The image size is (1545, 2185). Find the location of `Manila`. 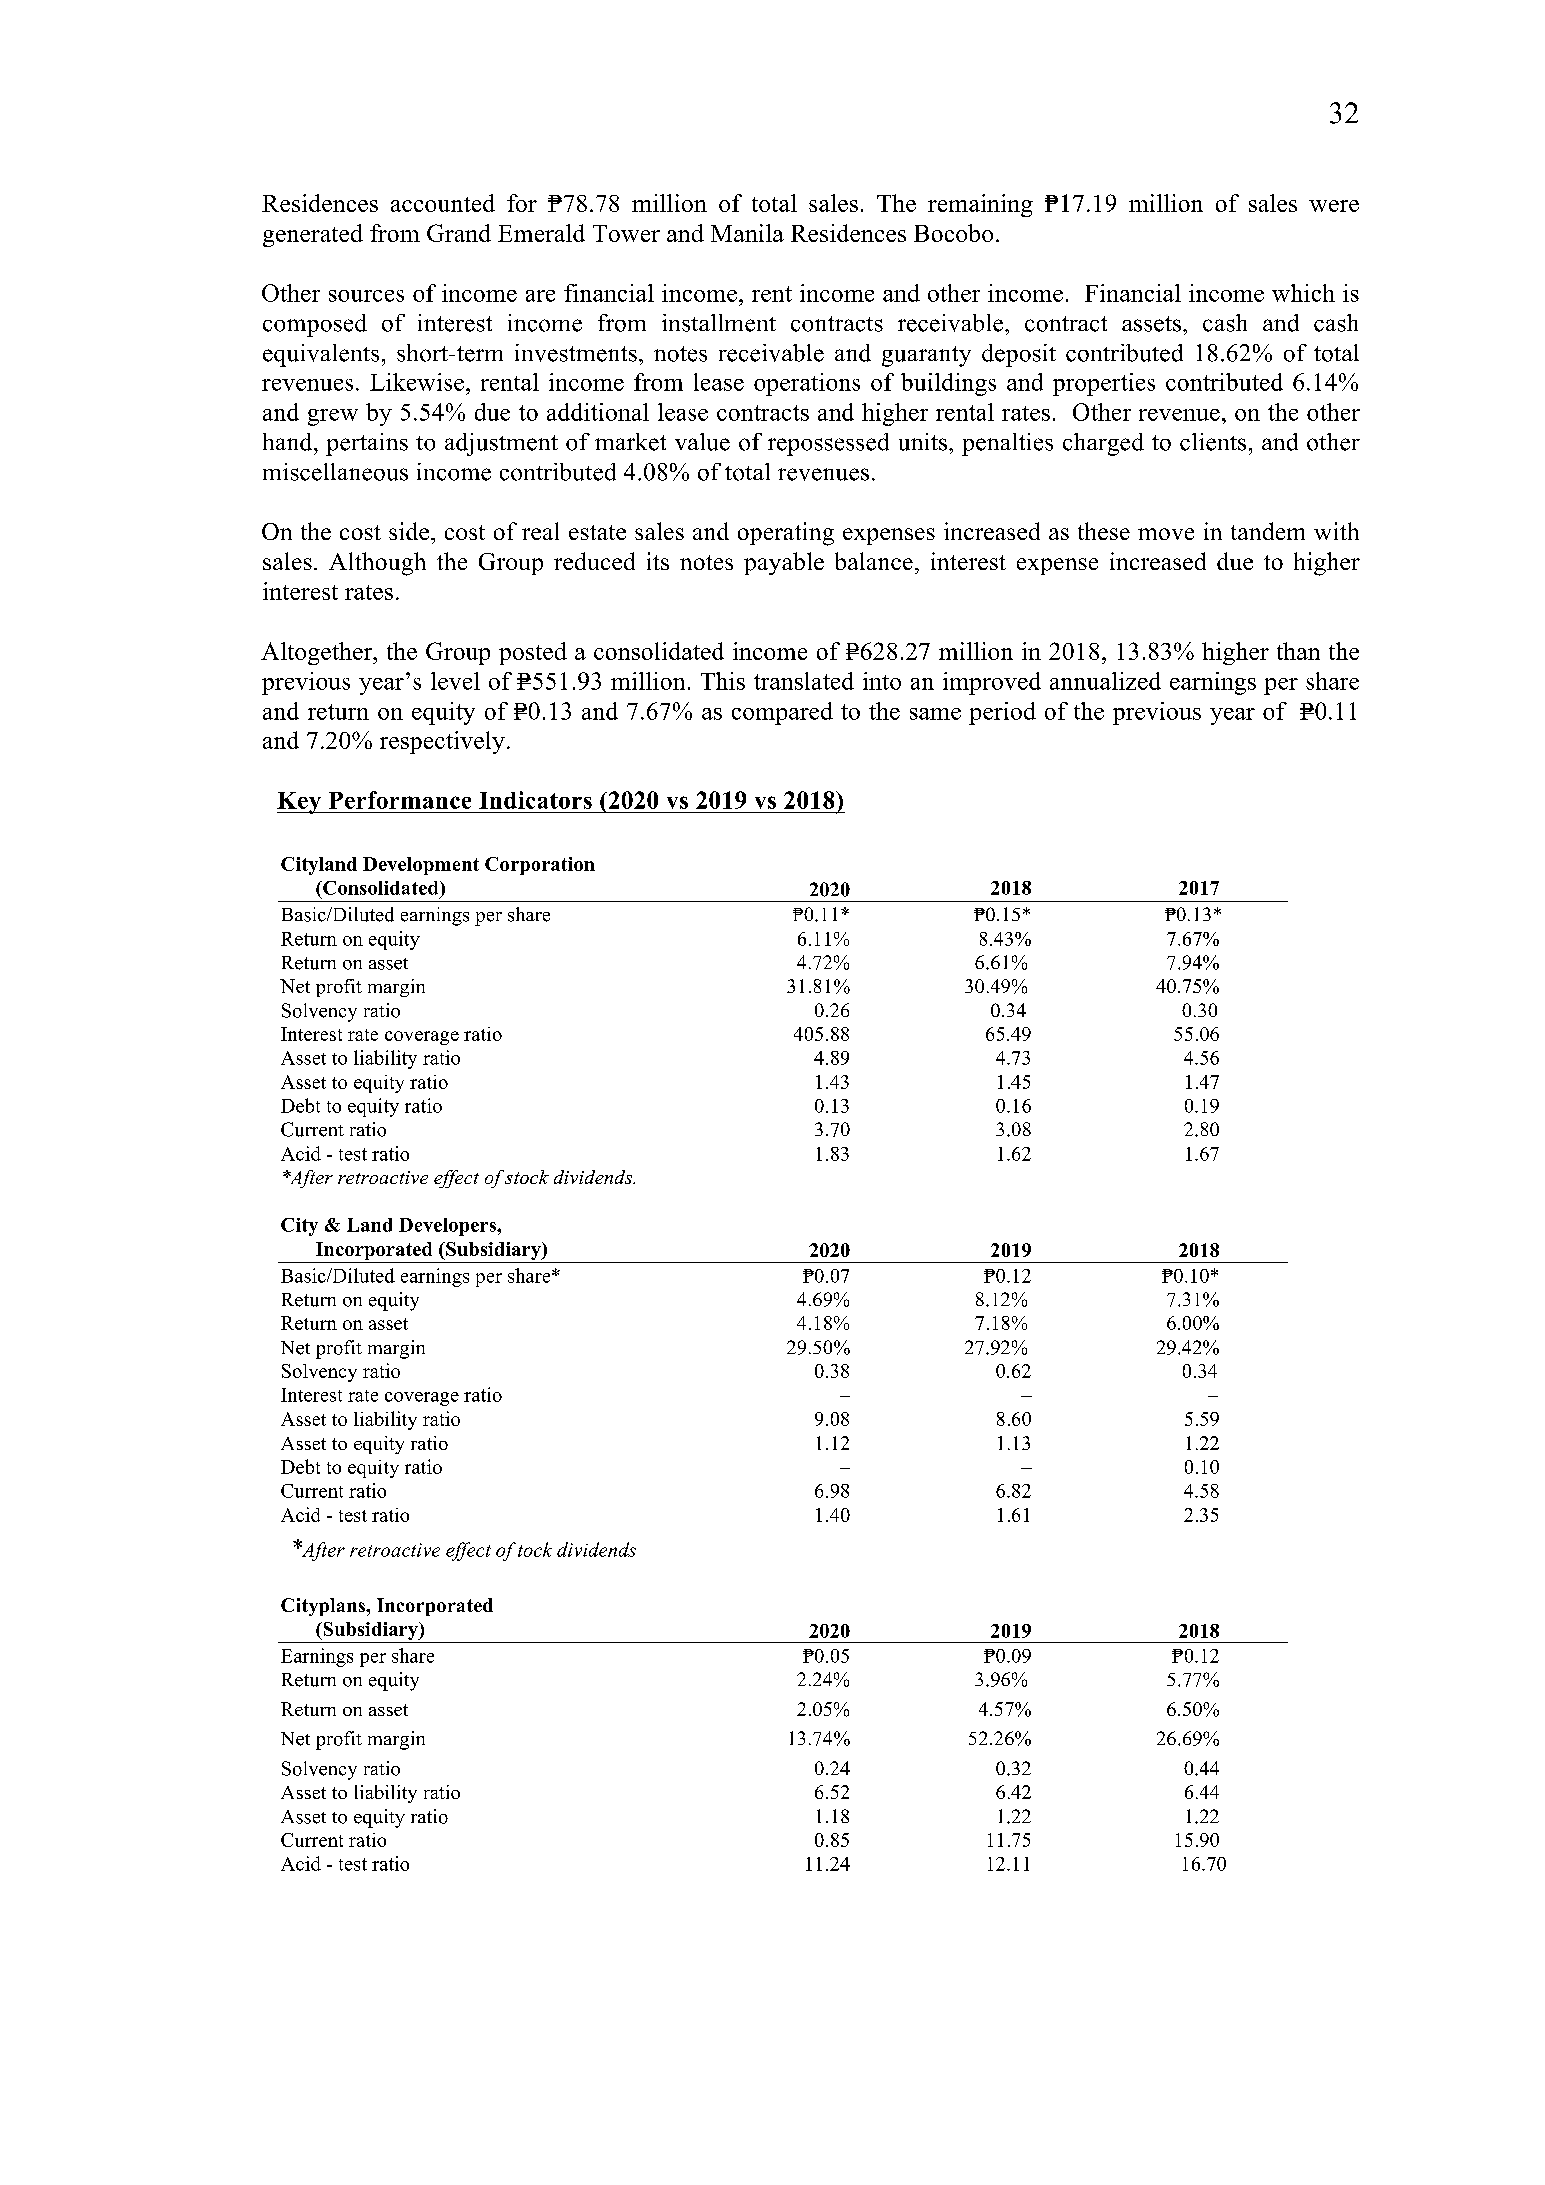

Manila is located at coordinates (747, 233).
